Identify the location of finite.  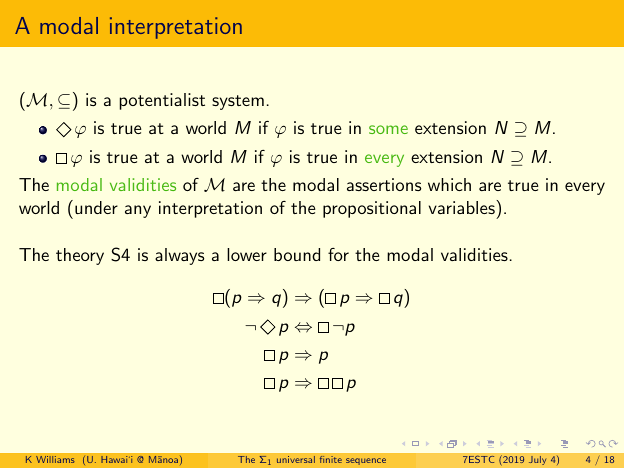
(331, 459).
